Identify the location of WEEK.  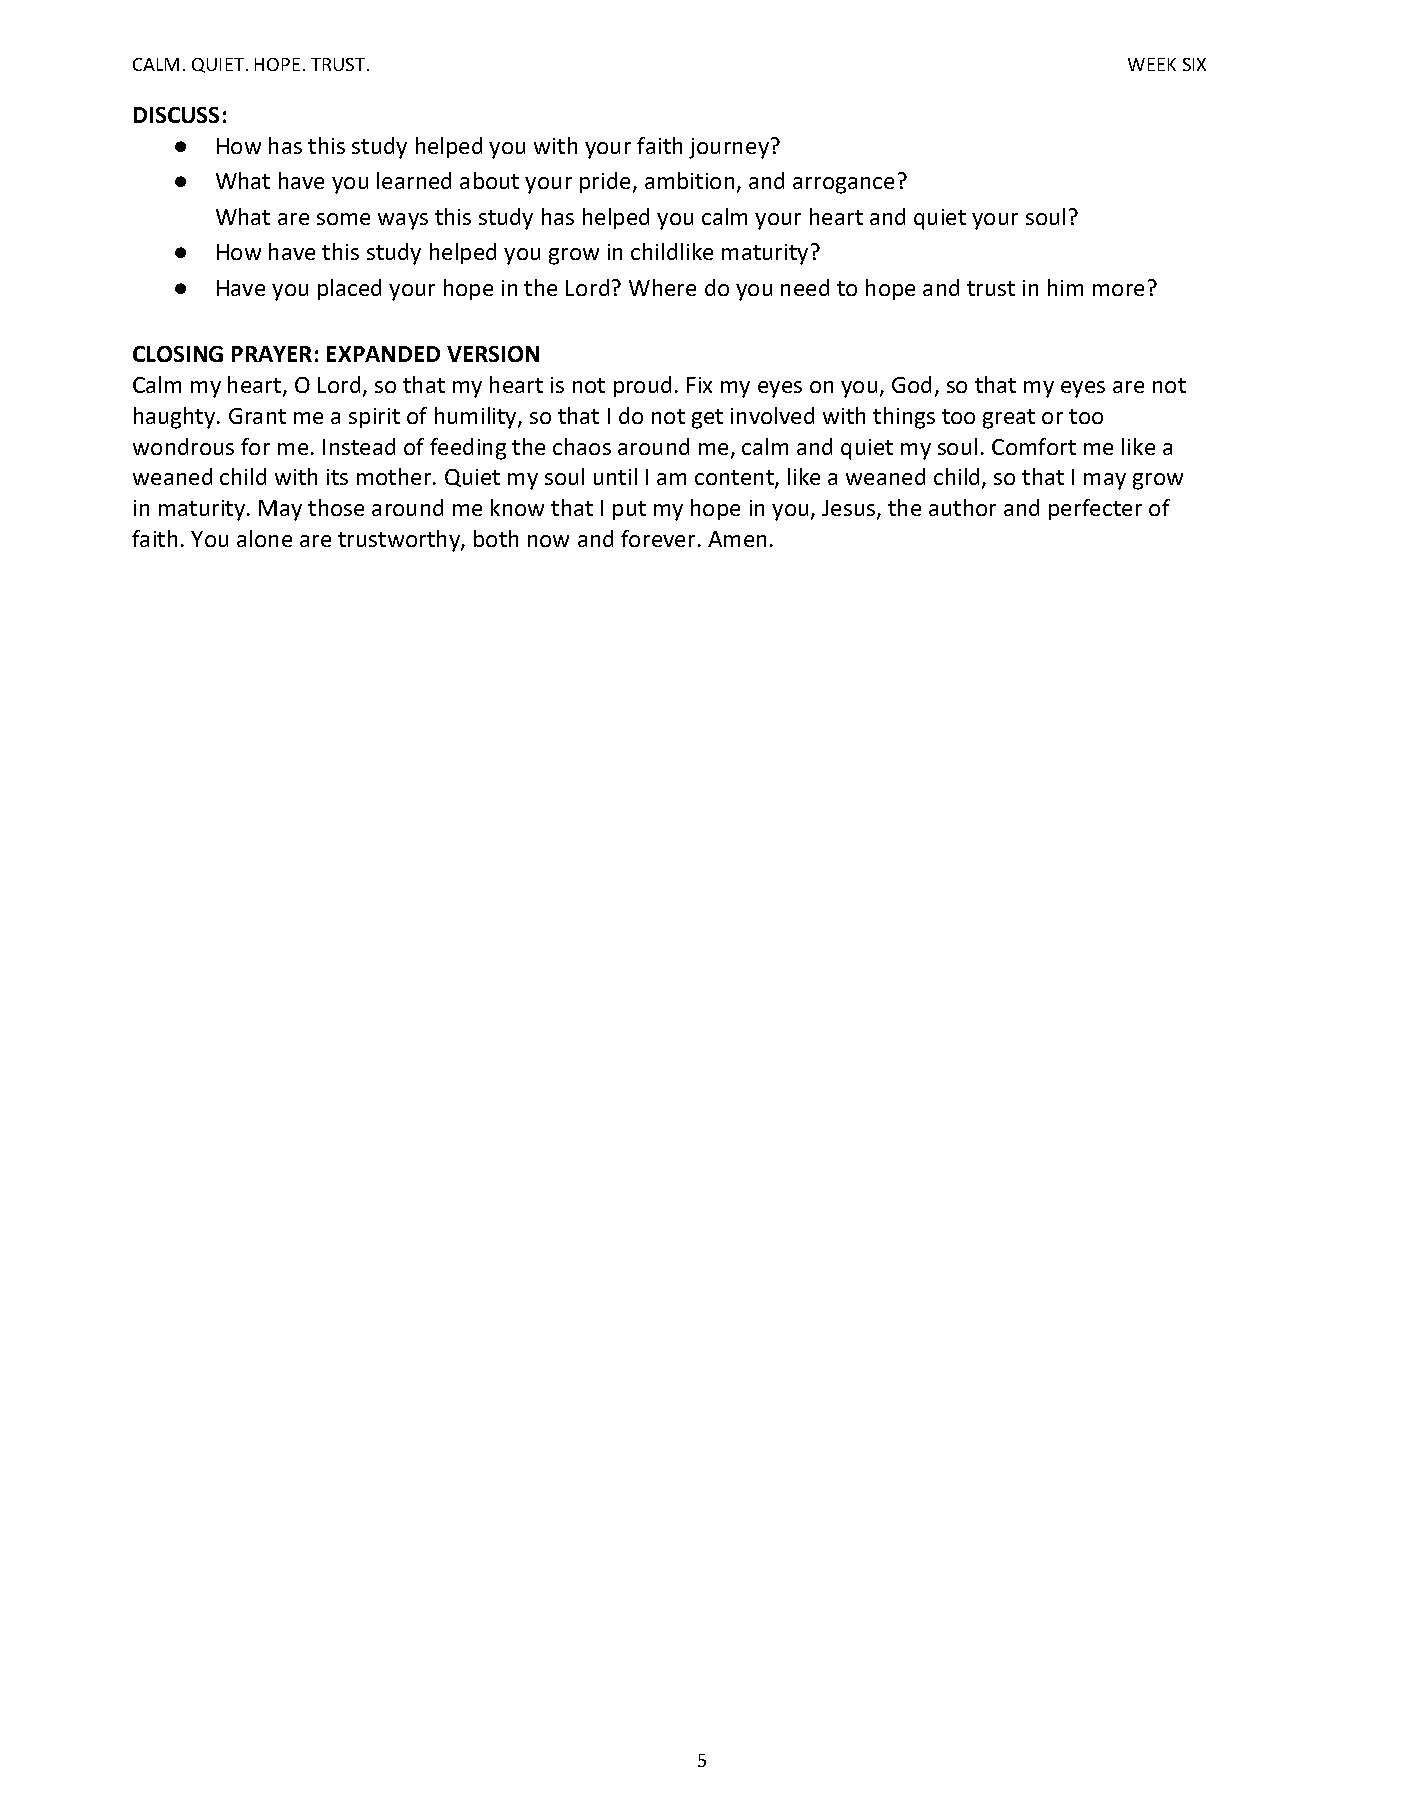
(1152, 64).
